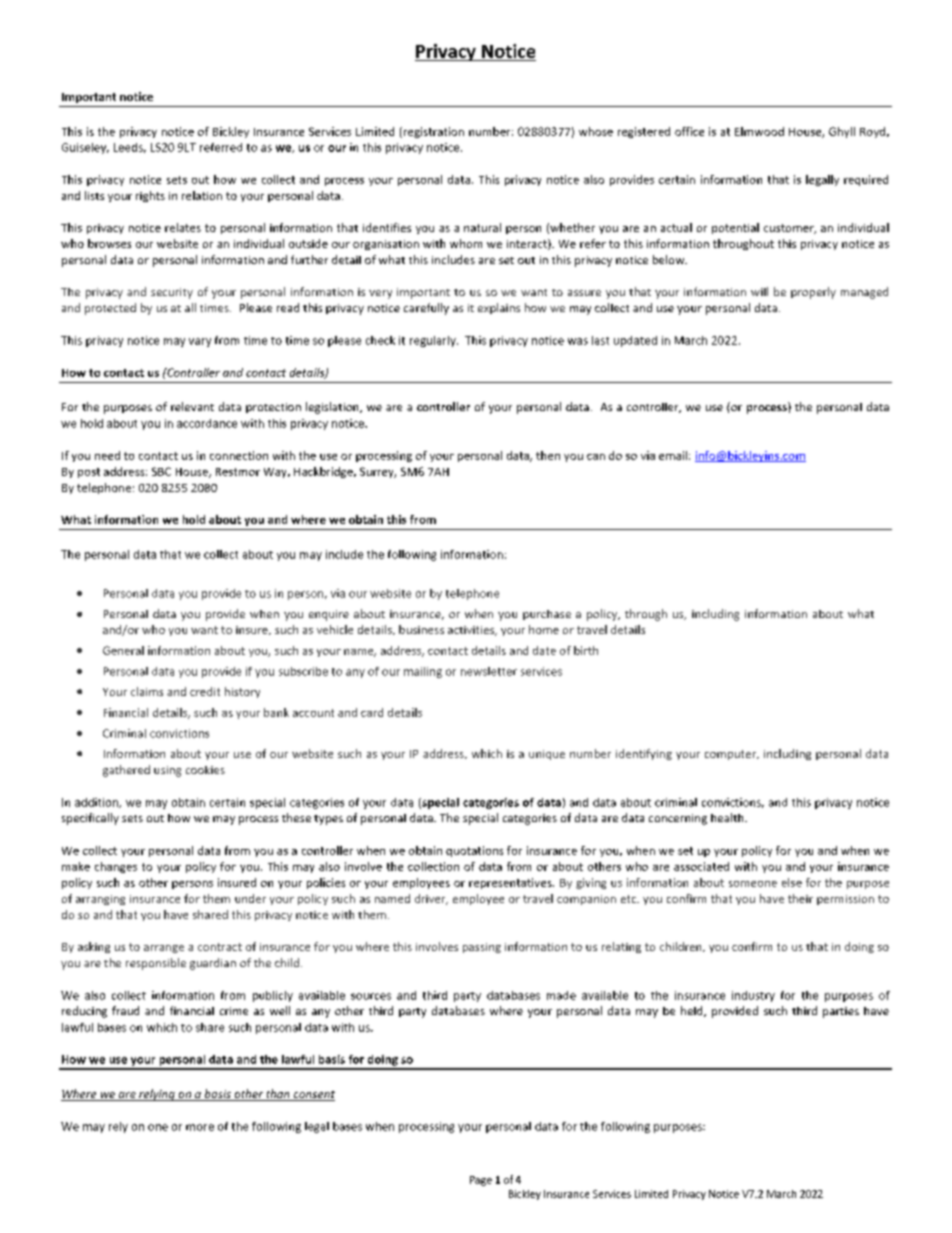 This page has width=952, height=1233. I want to click on Page, so click(481, 1181).
